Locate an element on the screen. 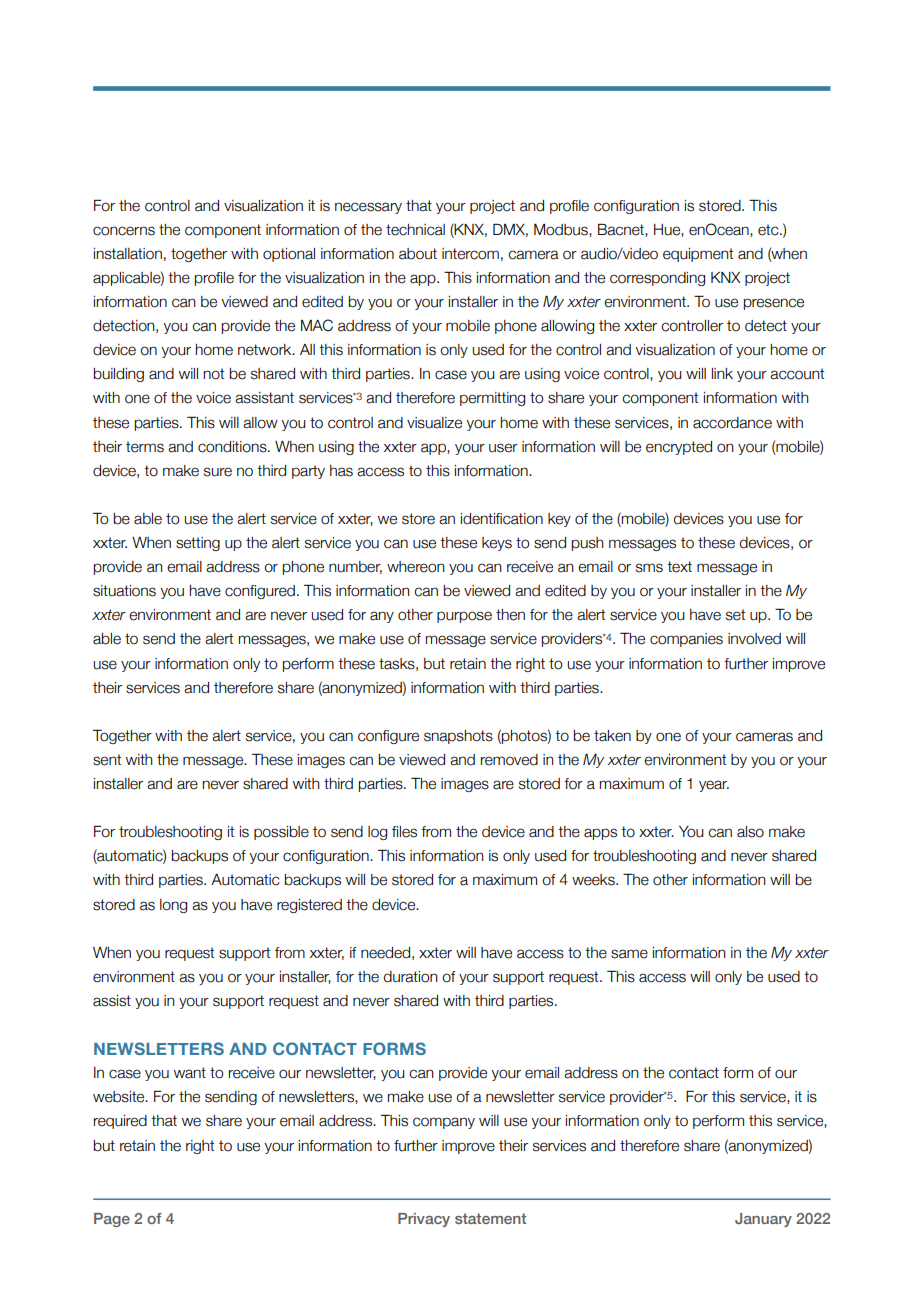  installation is located at coordinates (128, 254).
